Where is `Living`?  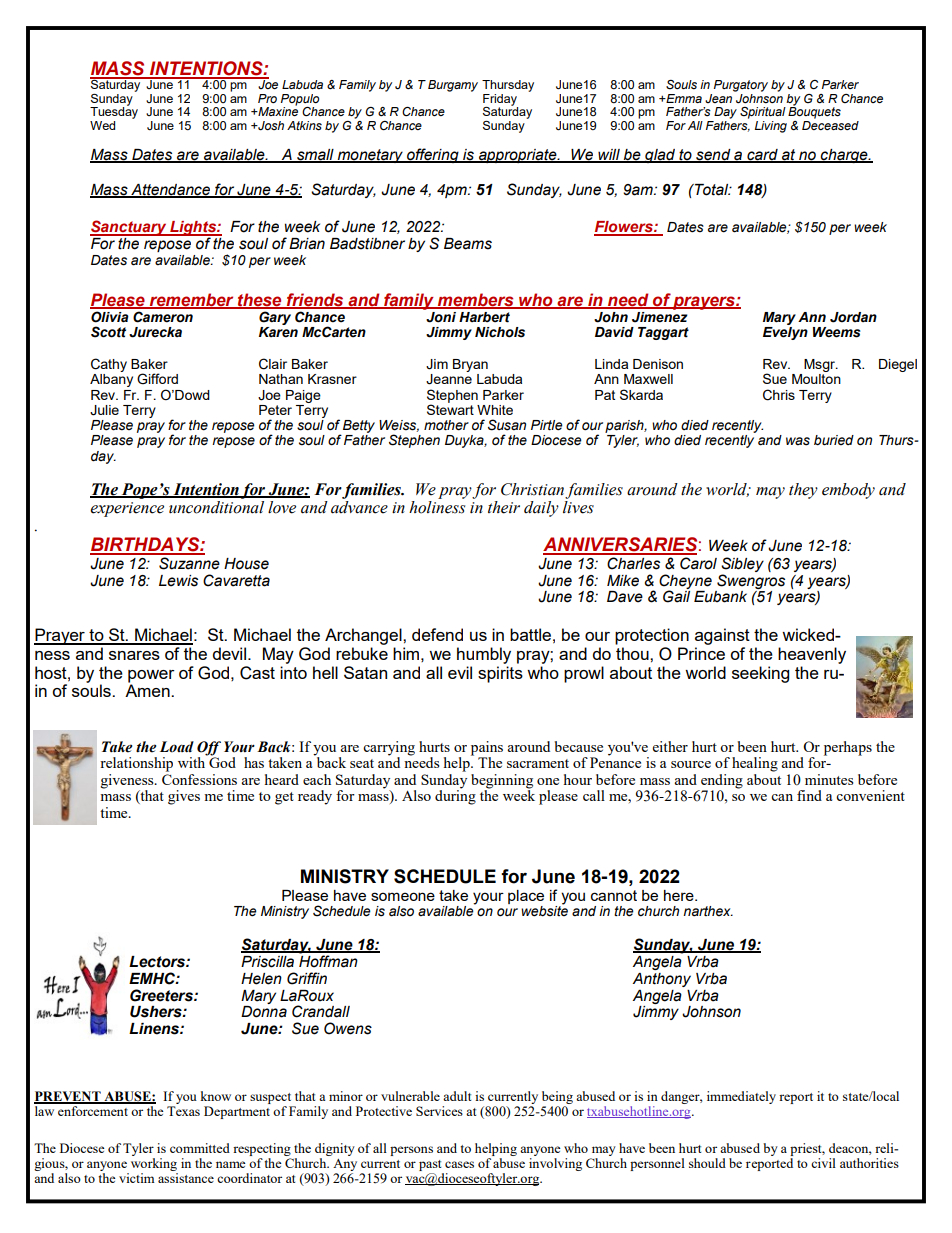
Living is located at coordinates (771, 127).
